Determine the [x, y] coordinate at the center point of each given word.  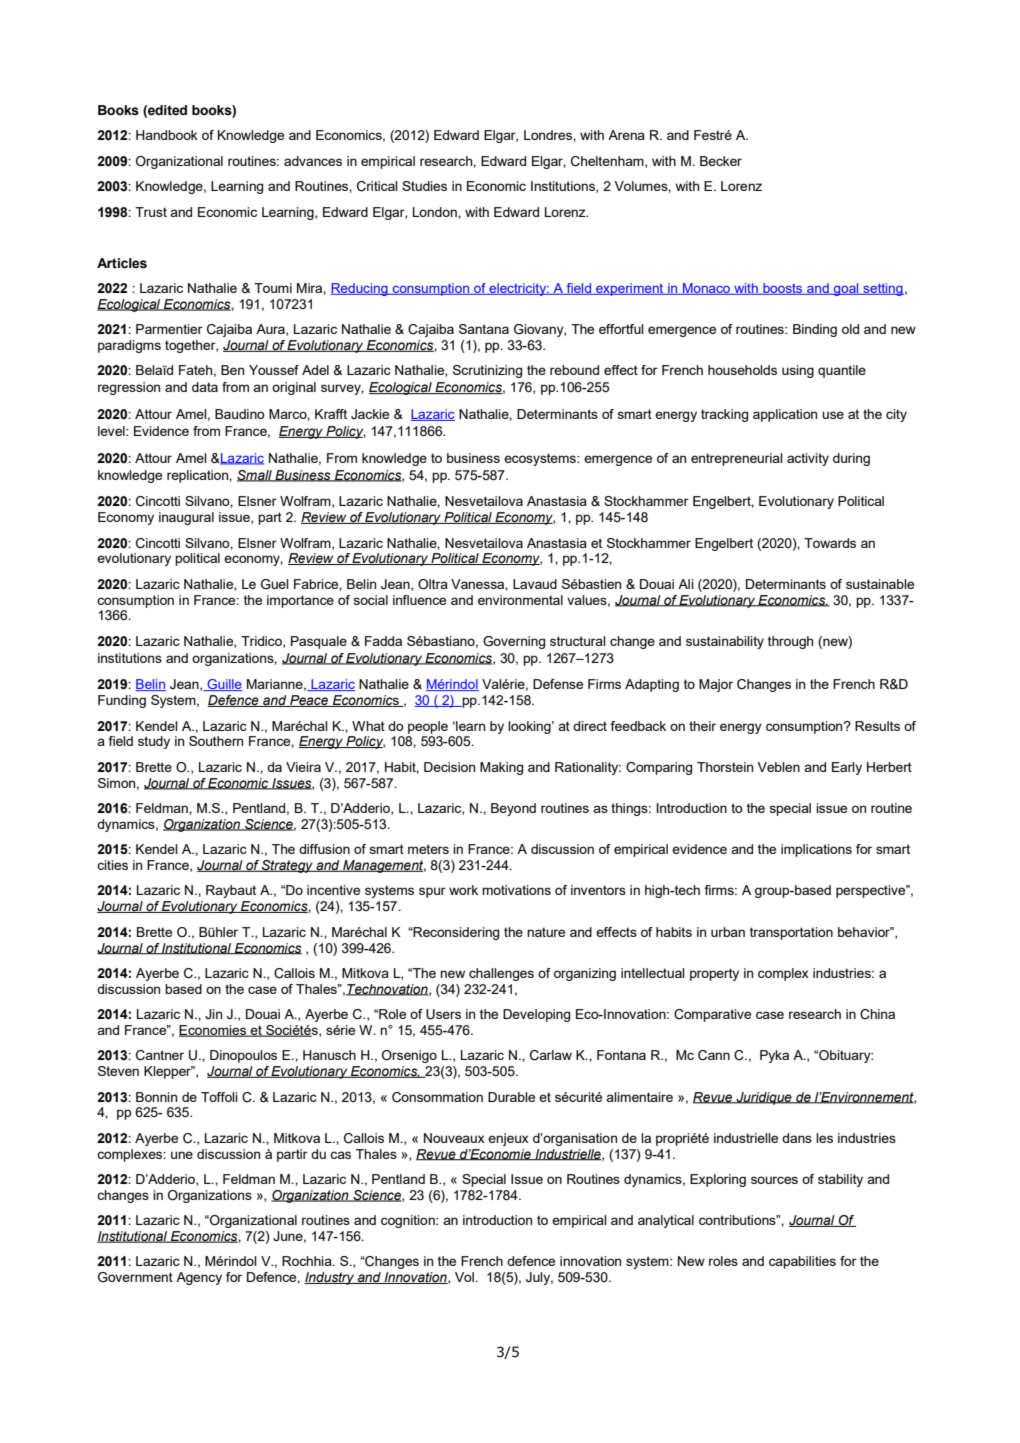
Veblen [778, 767]
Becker [721, 161]
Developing [536, 1015]
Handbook [167, 135]
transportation [791, 933]
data [205, 387]
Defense [558, 684]
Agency [199, 1278]
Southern [216, 741]
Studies [424, 186]
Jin [213, 1014]
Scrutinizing [487, 371]
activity [808, 459]
